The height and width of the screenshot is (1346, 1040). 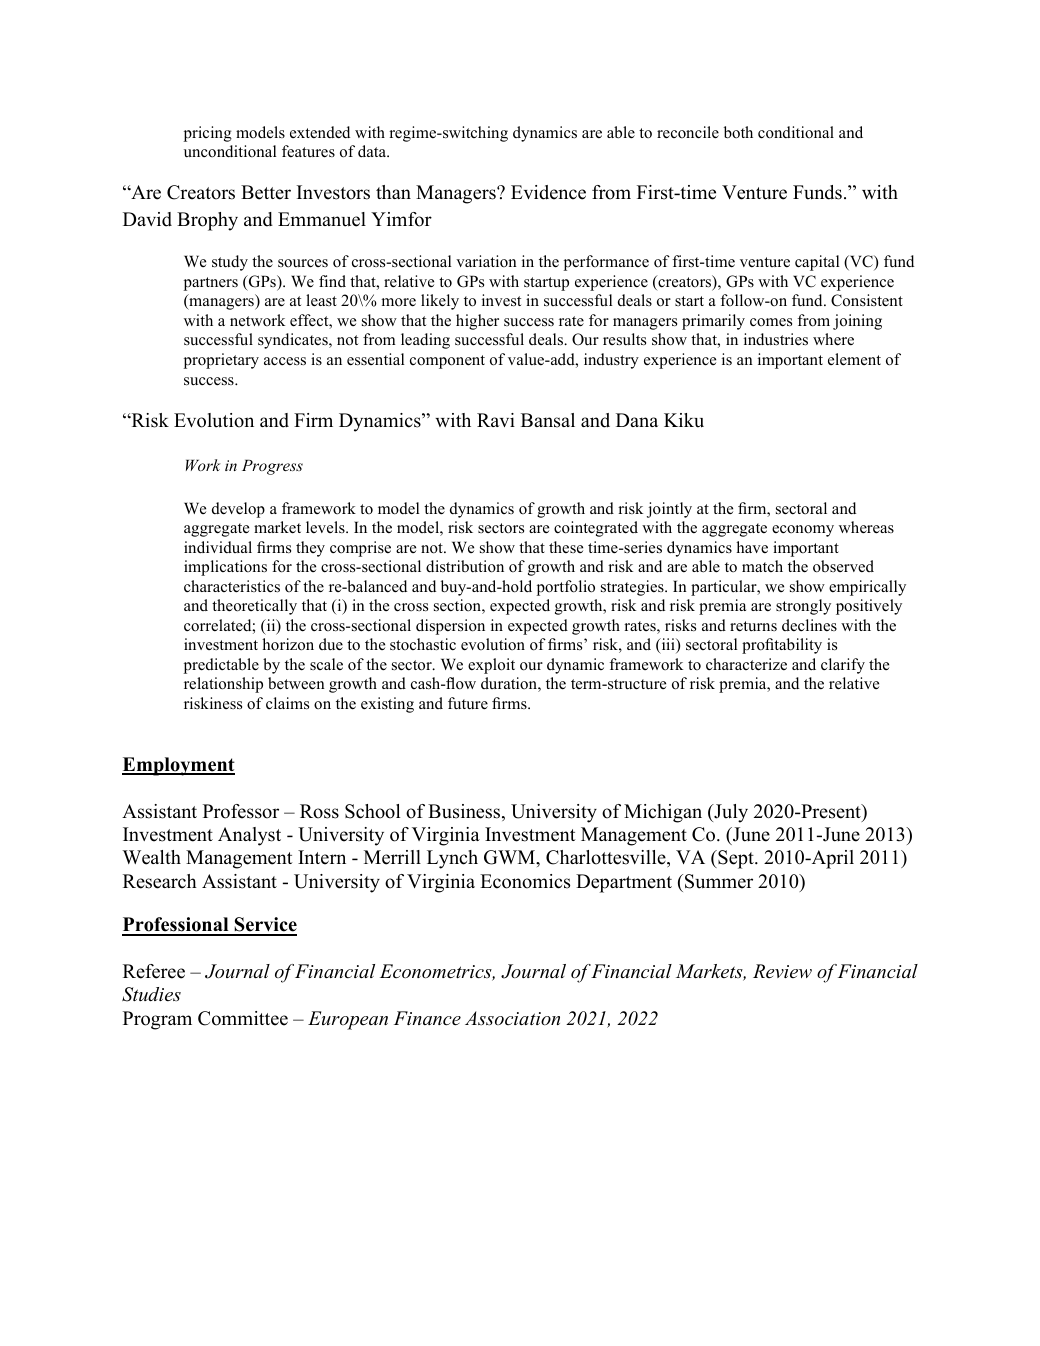 I want to click on Evidence, so click(x=548, y=192).
